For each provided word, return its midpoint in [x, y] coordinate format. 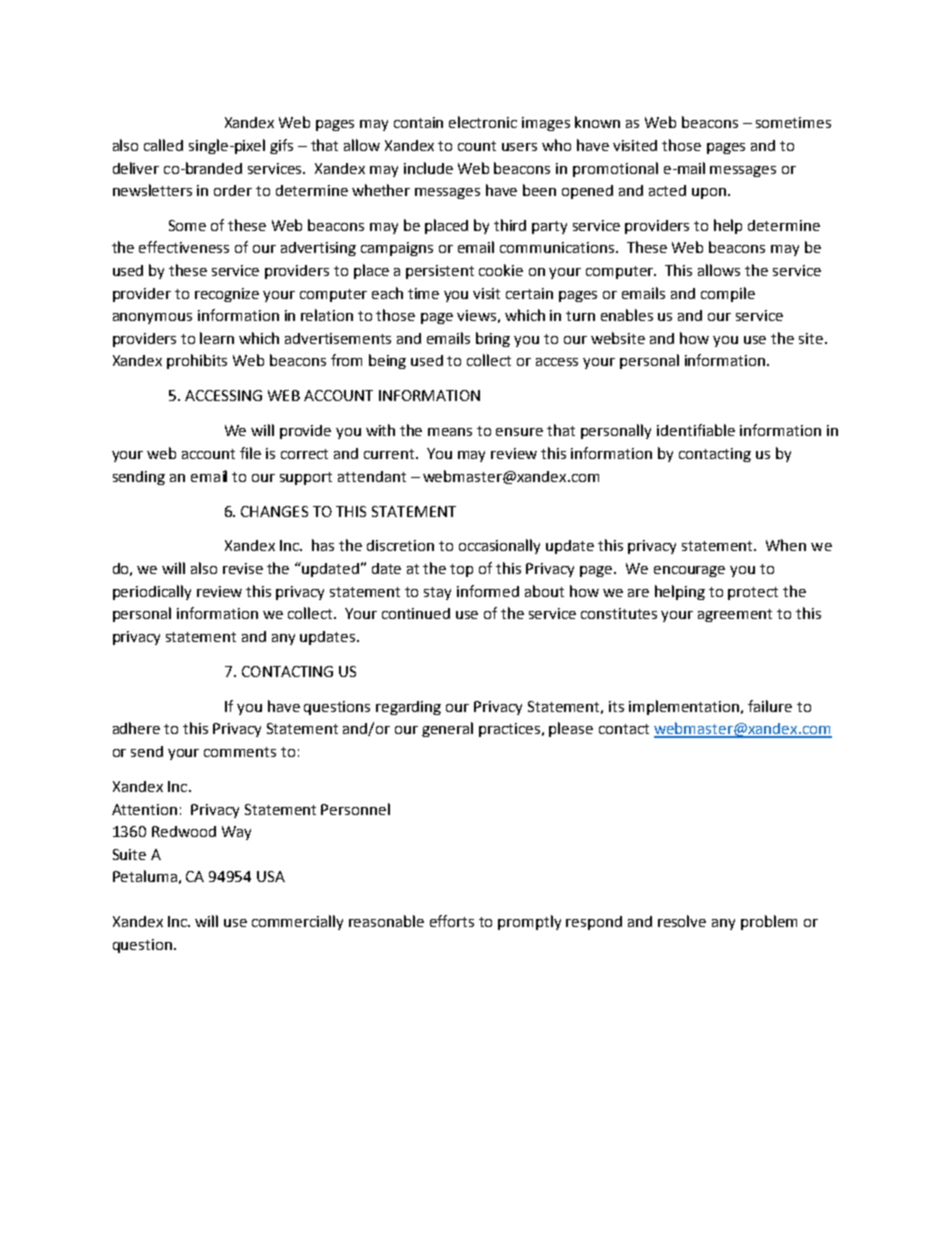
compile [728, 294]
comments [240, 752]
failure [770, 706]
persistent [440, 272]
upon [709, 193]
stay [437, 593]
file [250, 453]
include [428, 168]
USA [271, 876]
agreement [735, 615]
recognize [227, 295]
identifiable [696, 430]
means [450, 432]
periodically [152, 592]
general [447, 729]
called [163, 145]
